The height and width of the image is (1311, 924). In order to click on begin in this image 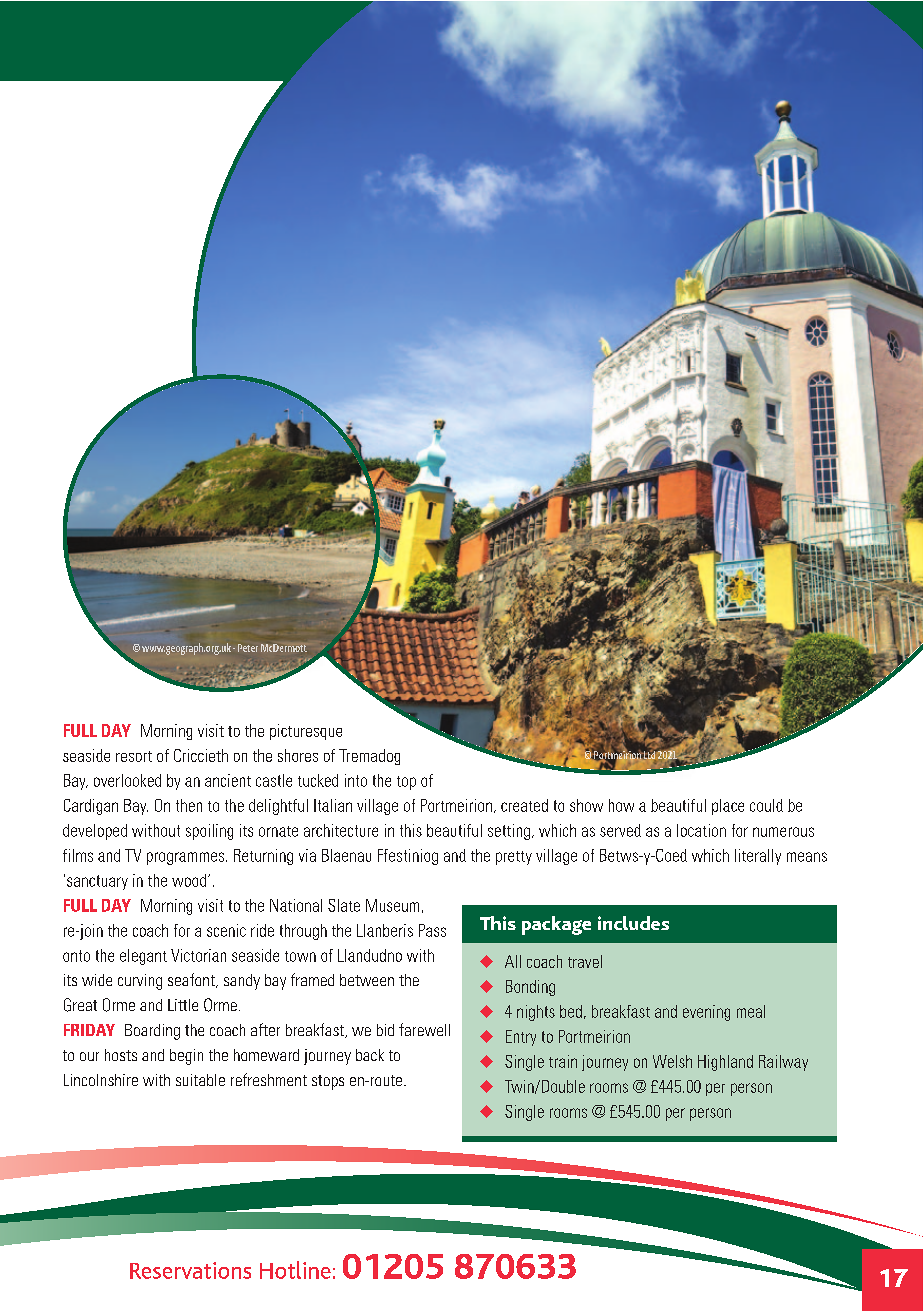, I will do `click(186, 1057)`.
